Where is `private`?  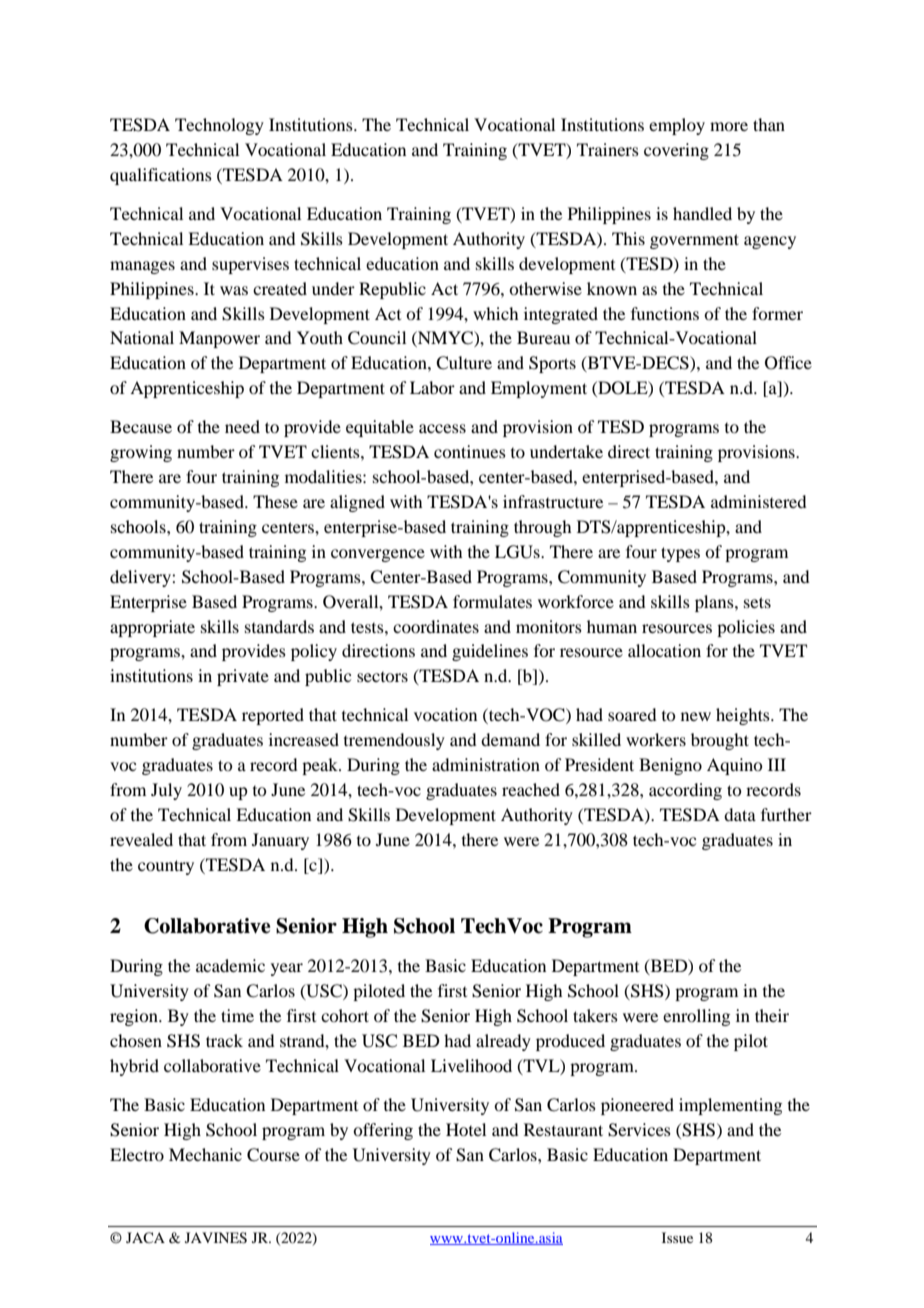 private is located at coordinates (243, 677).
